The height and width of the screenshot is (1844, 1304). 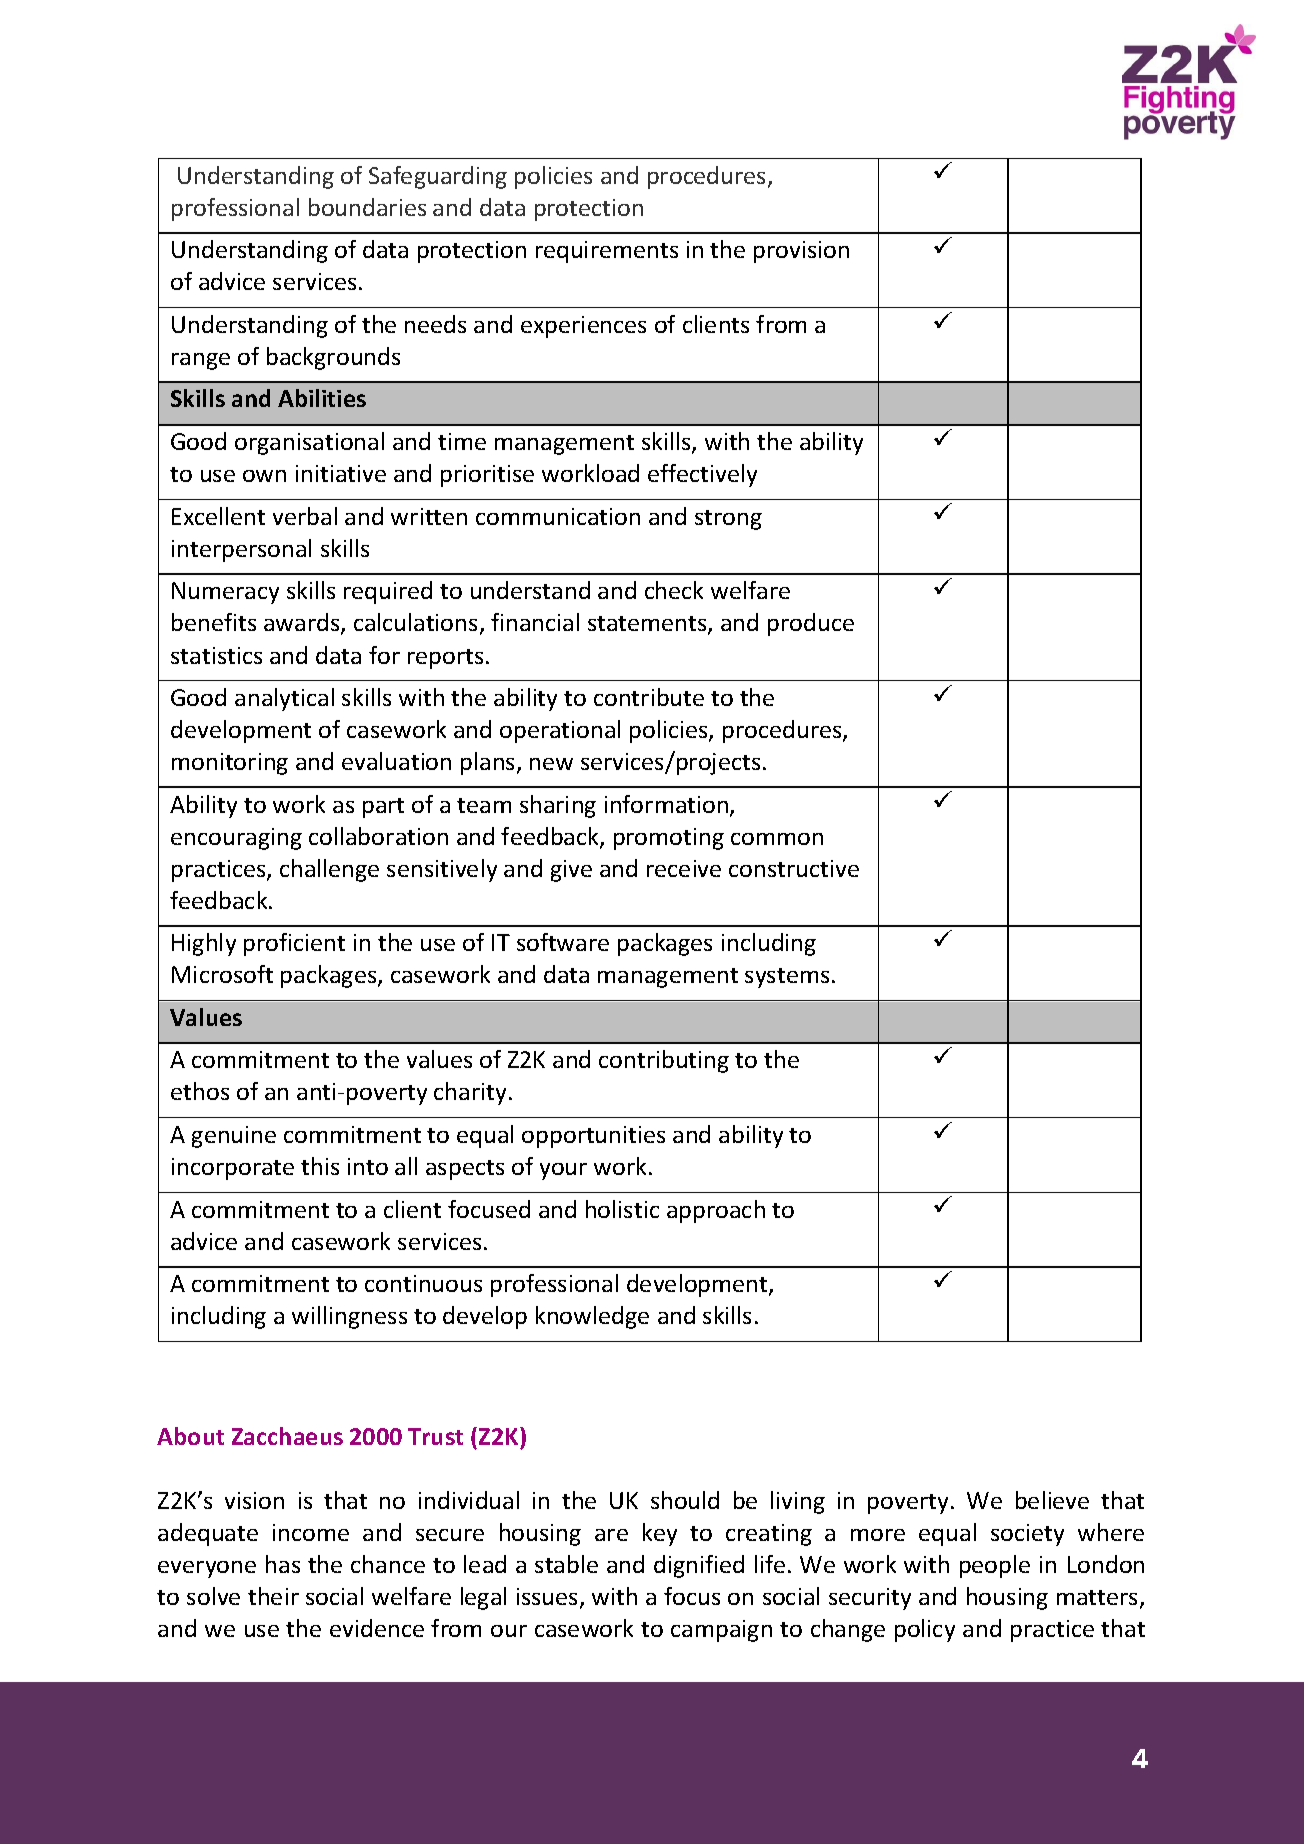 What do you see at coordinates (607, 252) in the screenshot?
I see `requirements` at bounding box center [607, 252].
